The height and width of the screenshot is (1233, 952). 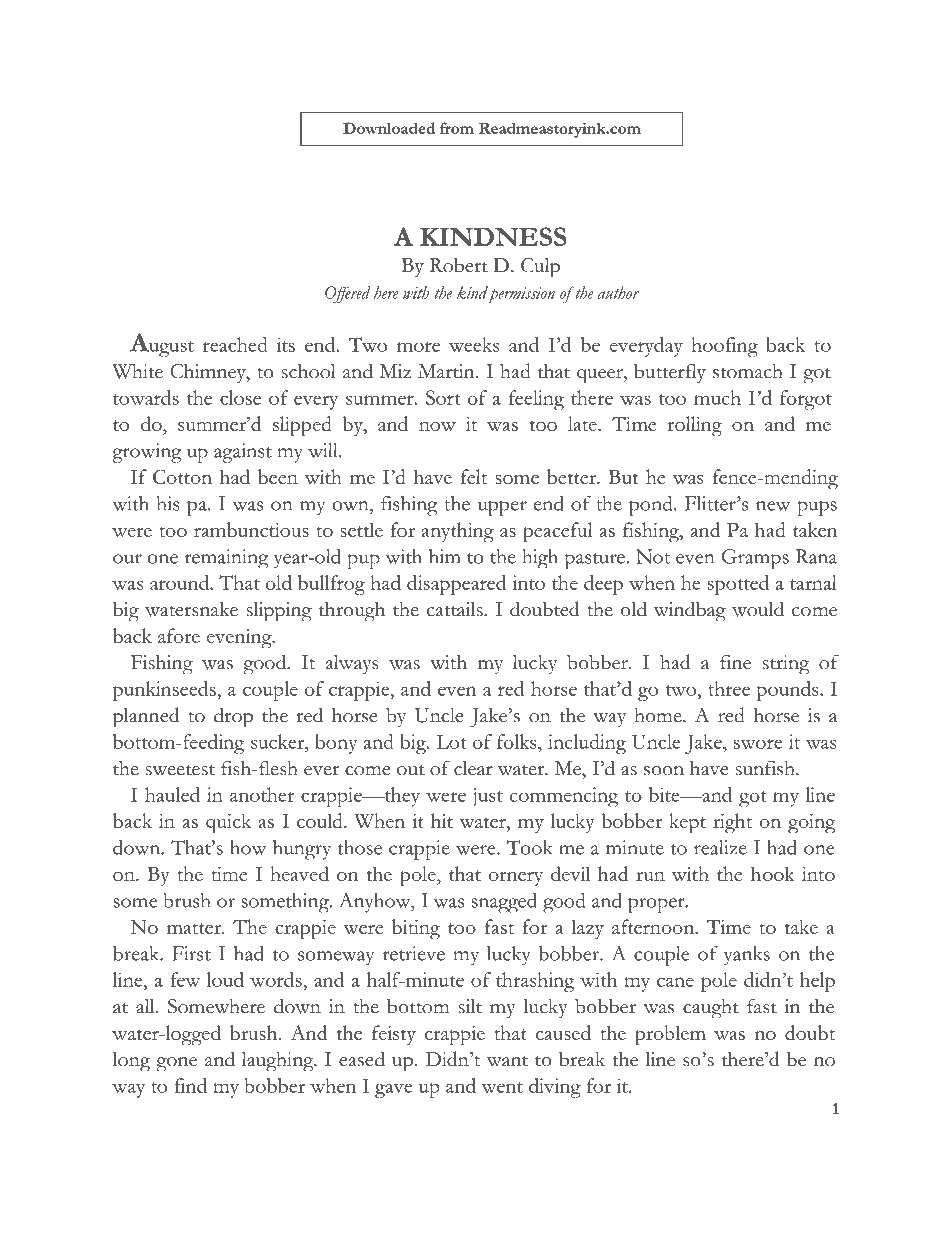 I want to click on new, so click(x=773, y=506).
